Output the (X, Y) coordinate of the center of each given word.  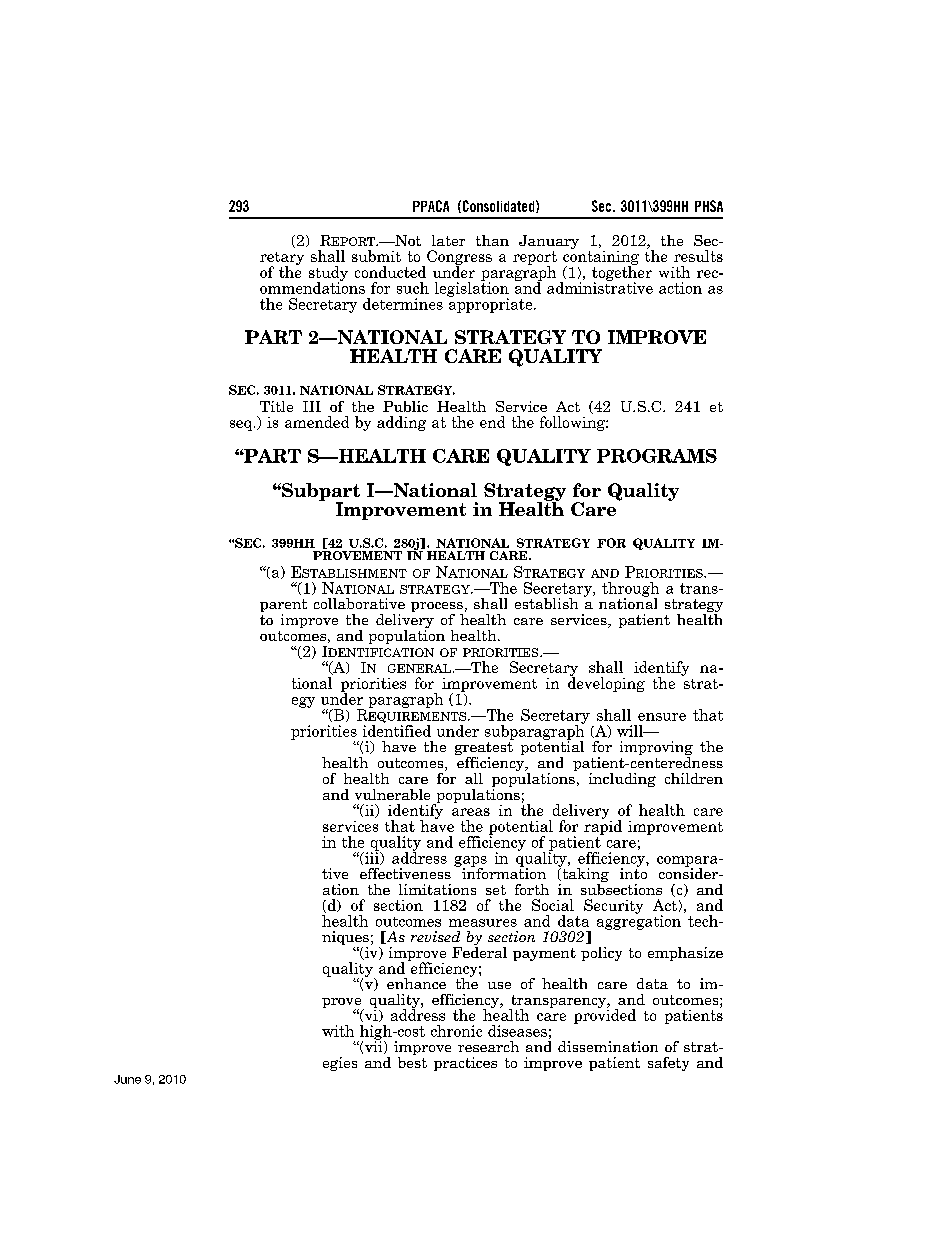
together (622, 273)
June (127, 1079)
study (328, 274)
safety (668, 1064)
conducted (390, 272)
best (412, 1061)
